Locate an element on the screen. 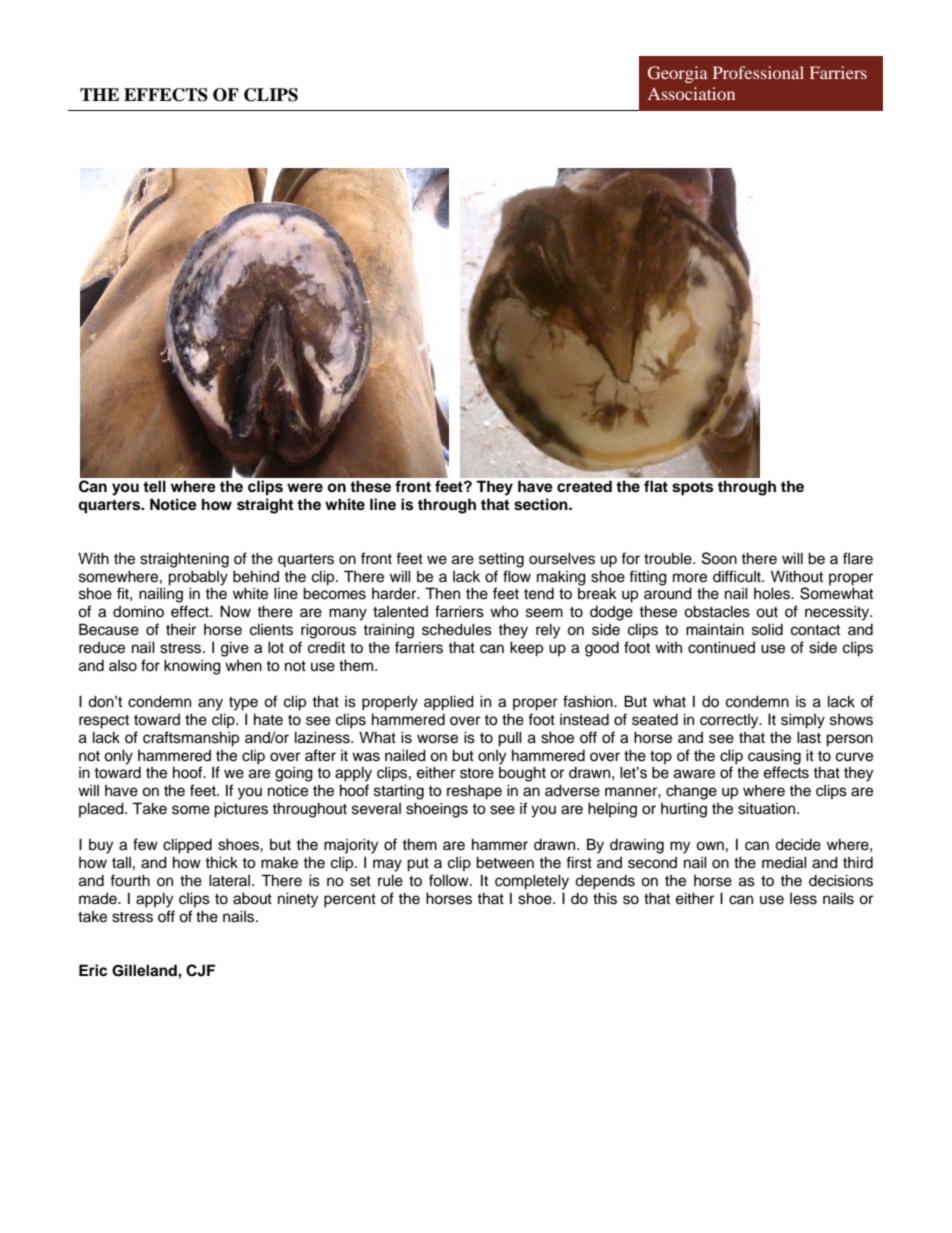  Georgia is located at coordinates (678, 74).
